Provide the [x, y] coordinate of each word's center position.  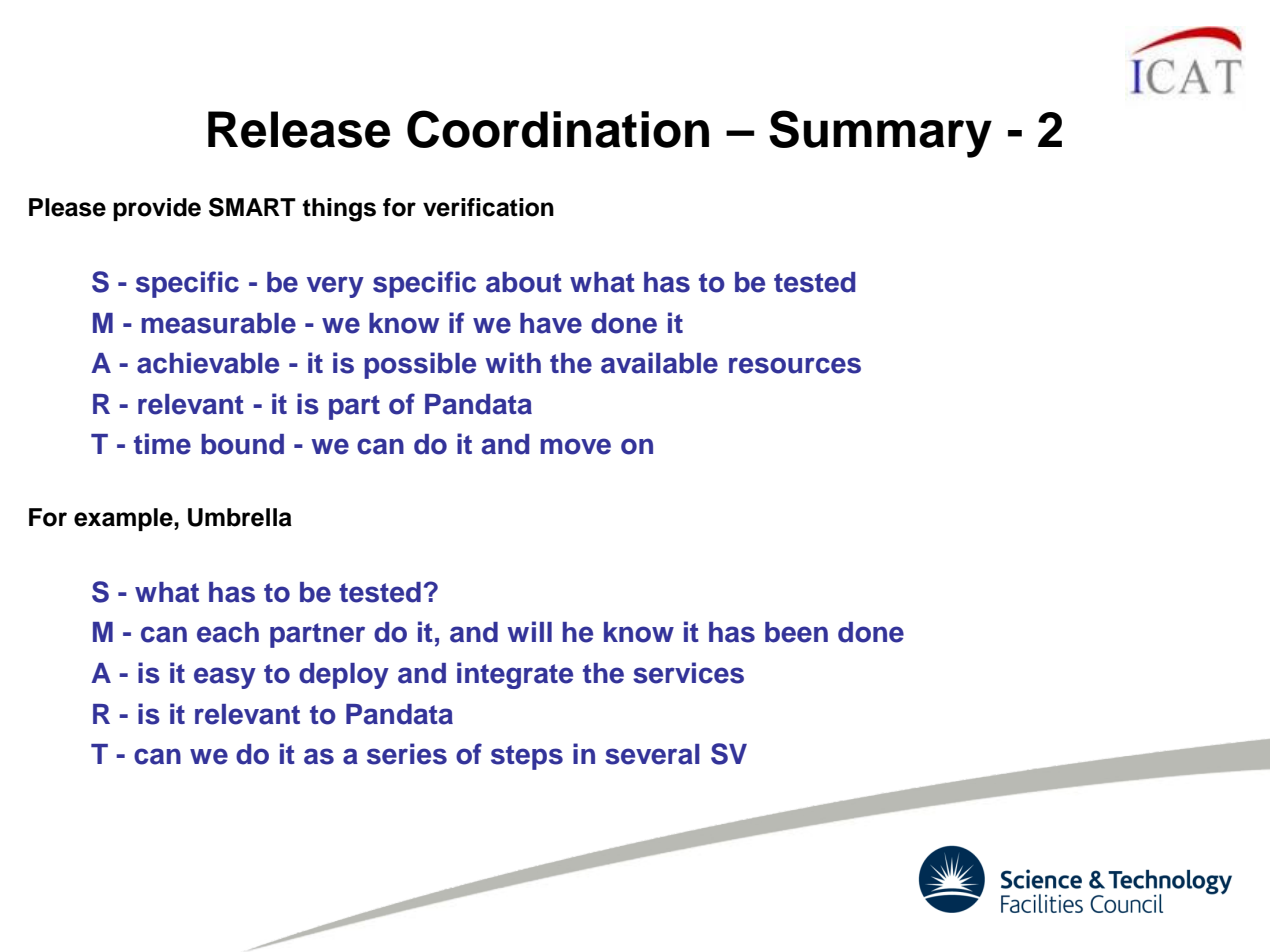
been [796, 632]
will [529, 631]
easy [225, 678]
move [575, 446]
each [228, 632]
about [524, 282]
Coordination [558, 129]
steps [527, 757]
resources [795, 365]
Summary [880, 134]
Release [299, 129]
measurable [218, 323]
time [162, 444]
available [659, 363]
